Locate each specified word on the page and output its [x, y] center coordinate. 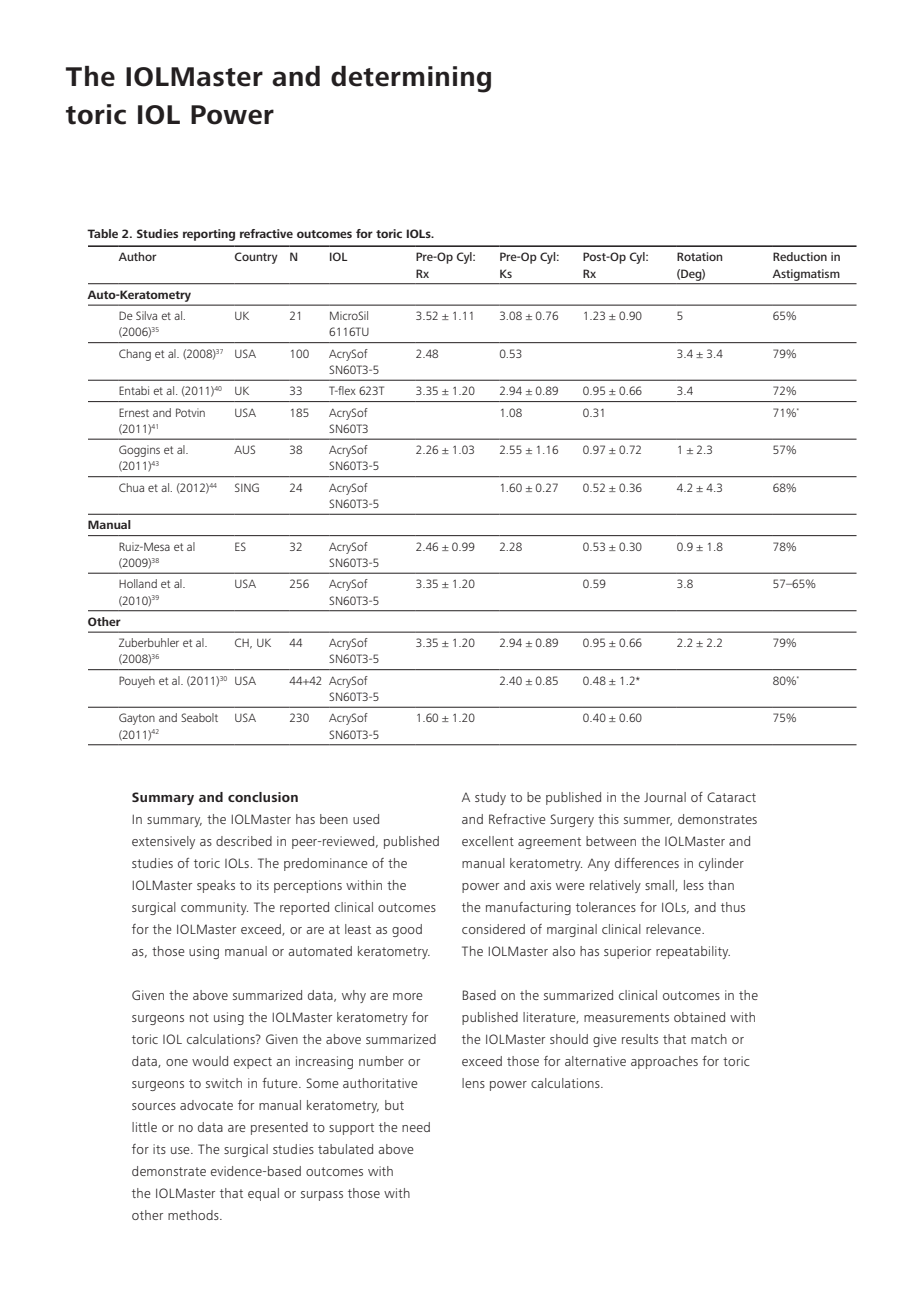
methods [194, 1215]
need [416, 1127]
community [214, 908]
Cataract [731, 797]
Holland [138, 583]
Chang [135, 355]
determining [411, 79]
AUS [244, 449]
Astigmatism [806, 275]
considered [493, 929]
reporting [209, 235]
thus [733, 907]
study [490, 798]
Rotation [699, 256]
